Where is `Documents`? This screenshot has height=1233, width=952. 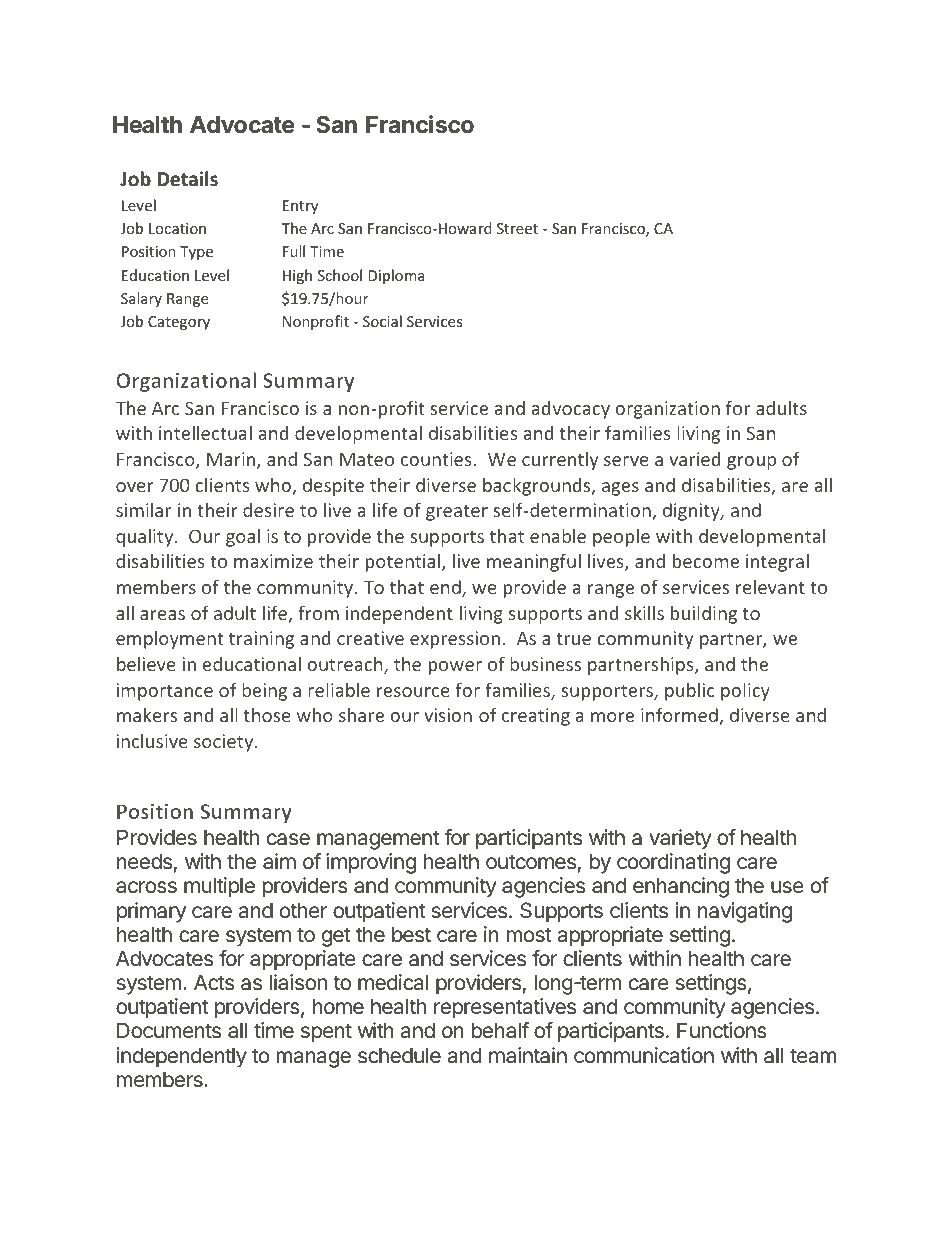
Documents is located at coordinates (169, 1030).
